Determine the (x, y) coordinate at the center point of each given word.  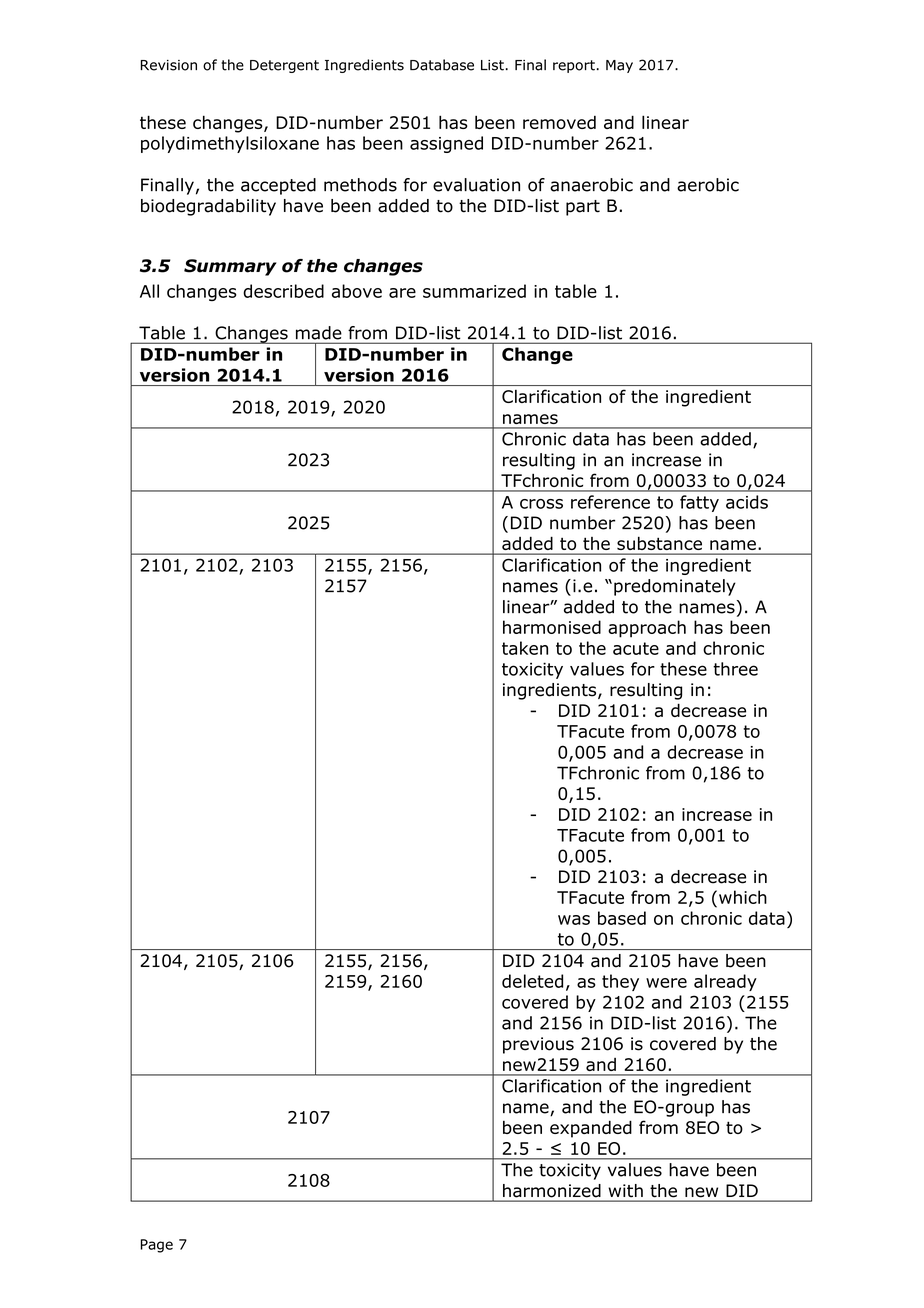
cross (541, 504)
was (574, 920)
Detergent (284, 66)
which (743, 897)
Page (157, 1246)
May (619, 66)
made (318, 333)
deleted (532, 981)
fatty (699, 503)
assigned (446, 144)
